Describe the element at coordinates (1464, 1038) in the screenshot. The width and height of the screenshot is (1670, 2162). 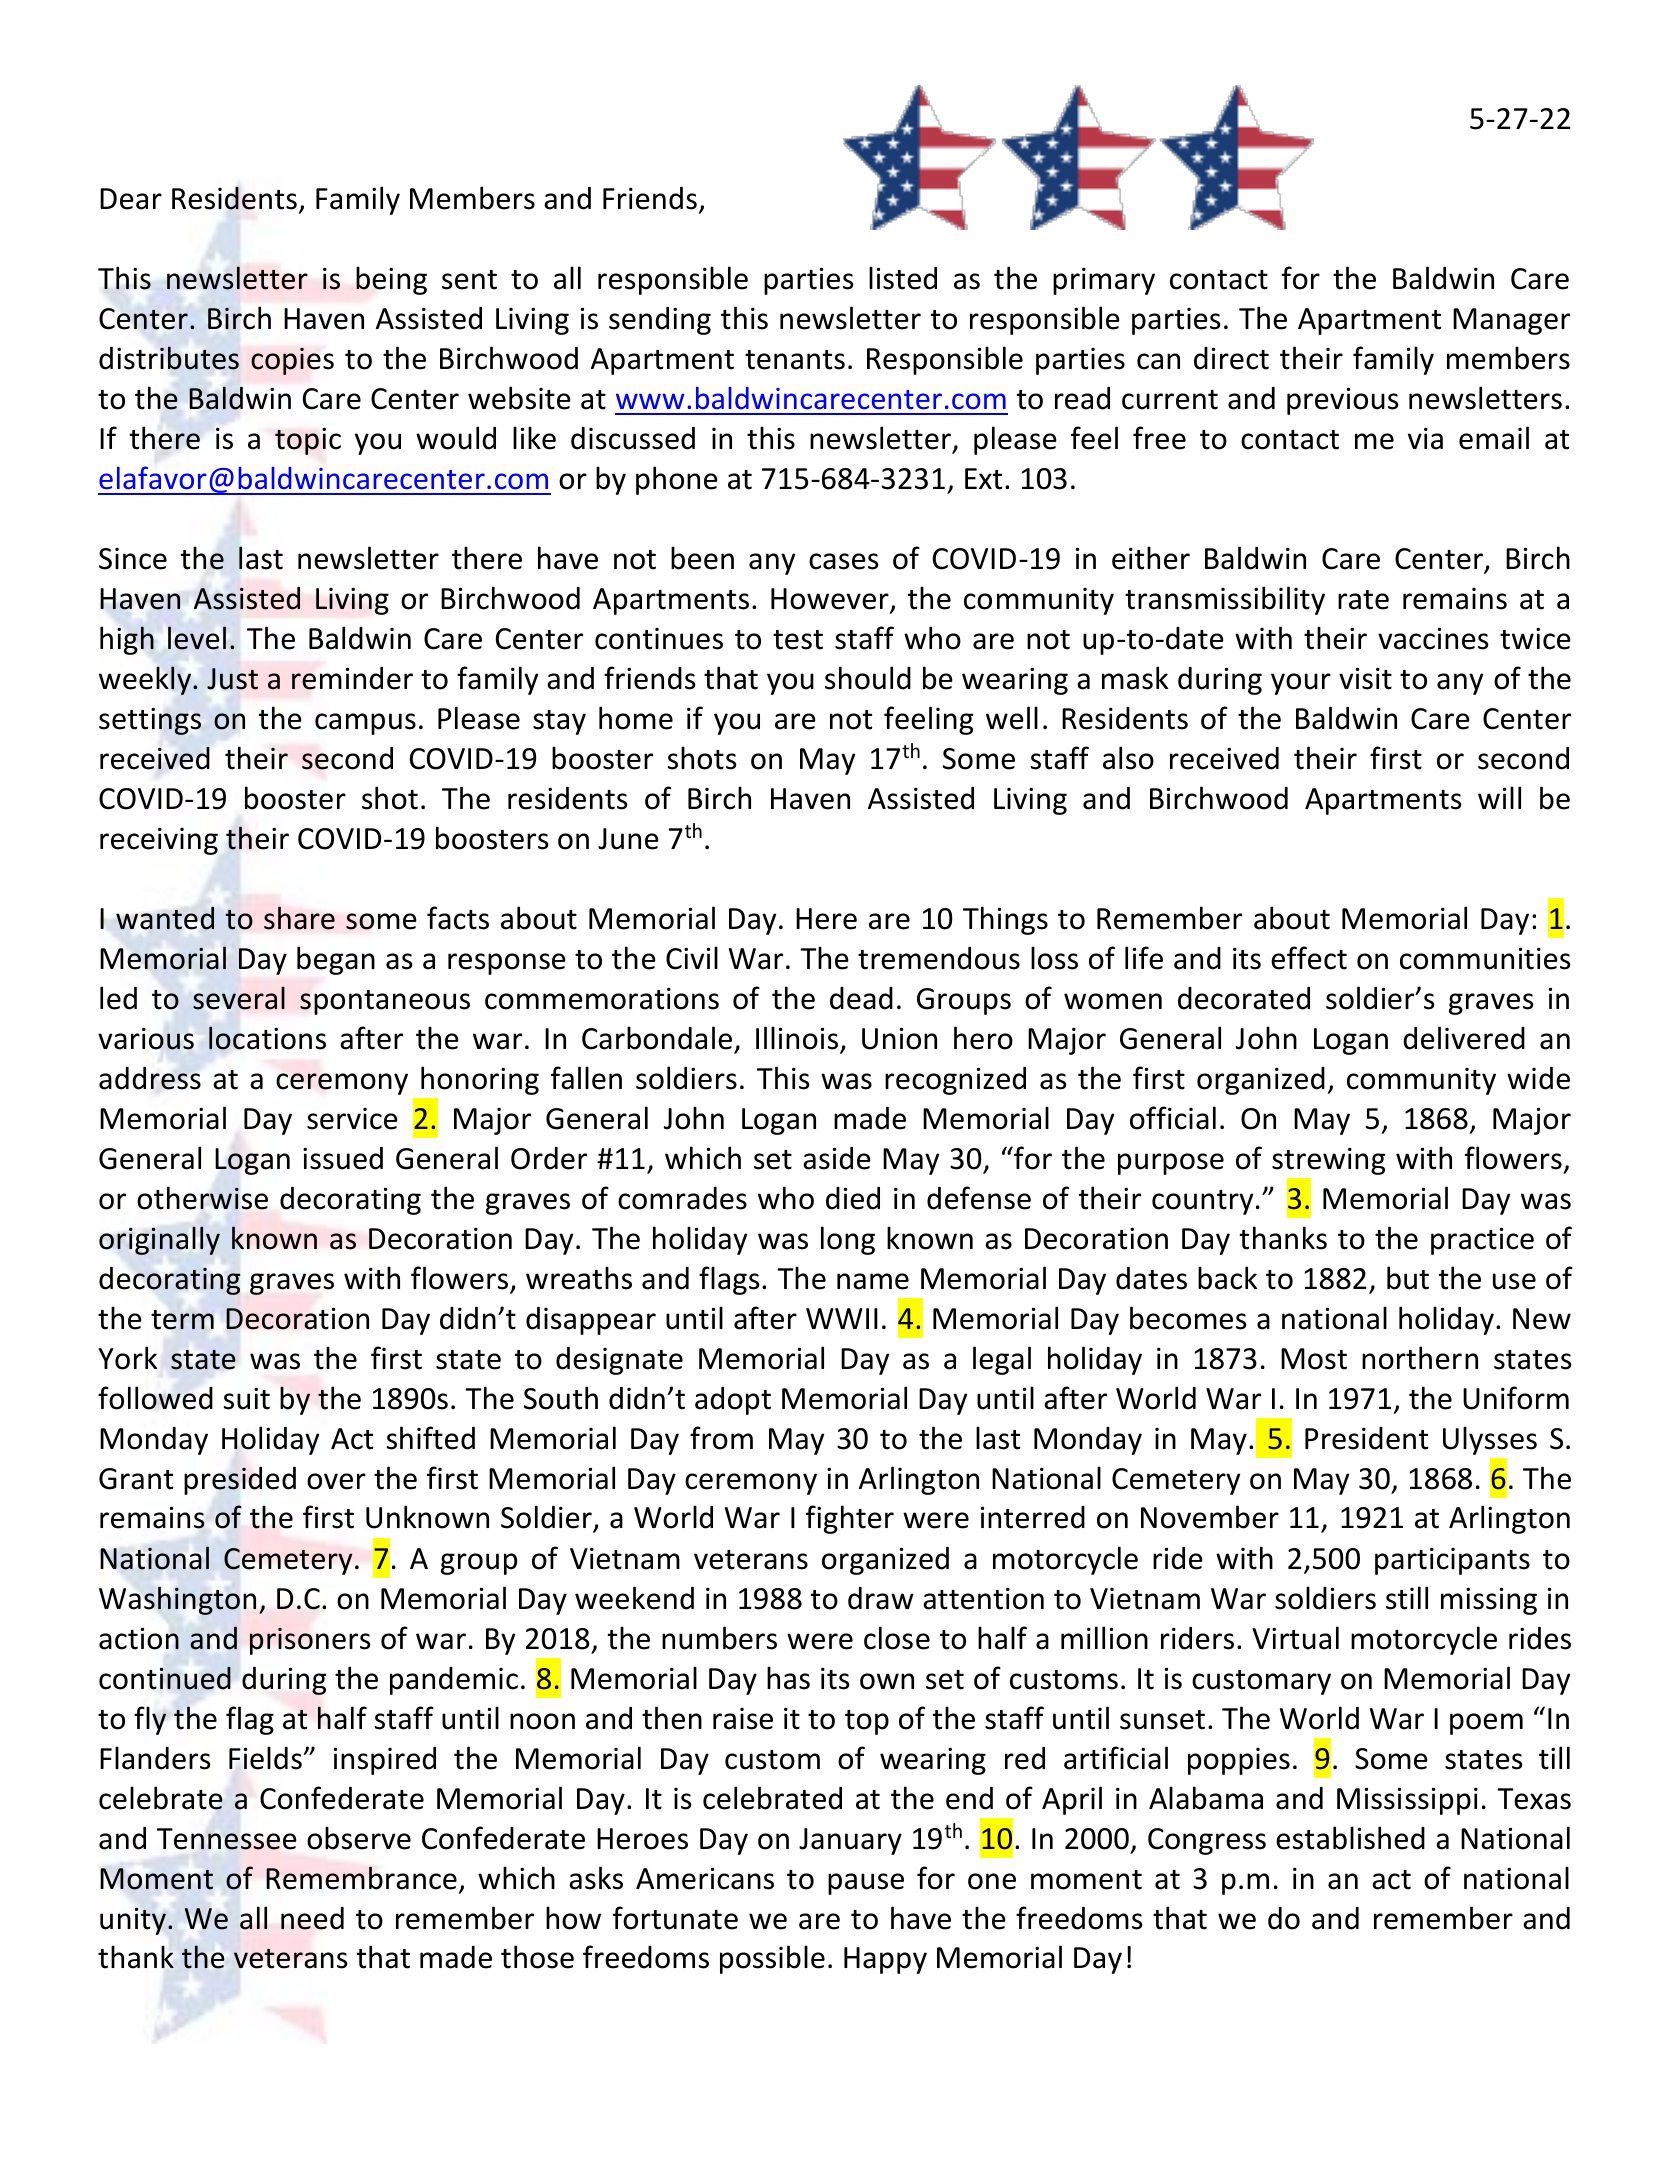
I see `delivered` at that location.
